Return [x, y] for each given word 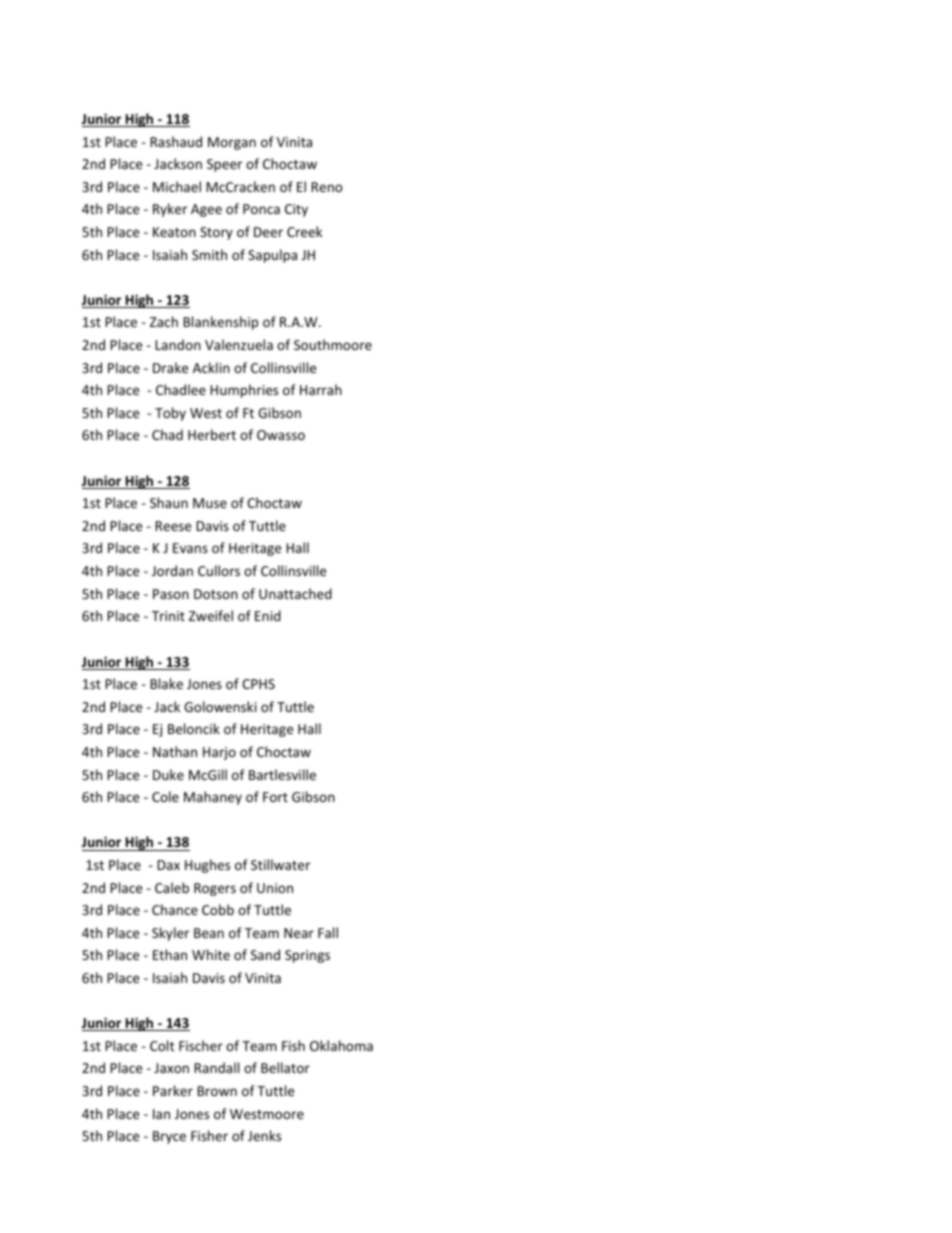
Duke [168, 774]
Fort [275, 797]
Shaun [169, 502]
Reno [327, 187]
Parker [173, 1090]
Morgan [232, 143]
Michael [177, 186]
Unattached [295, 593]
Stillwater [280, 864]
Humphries [244, 391]
